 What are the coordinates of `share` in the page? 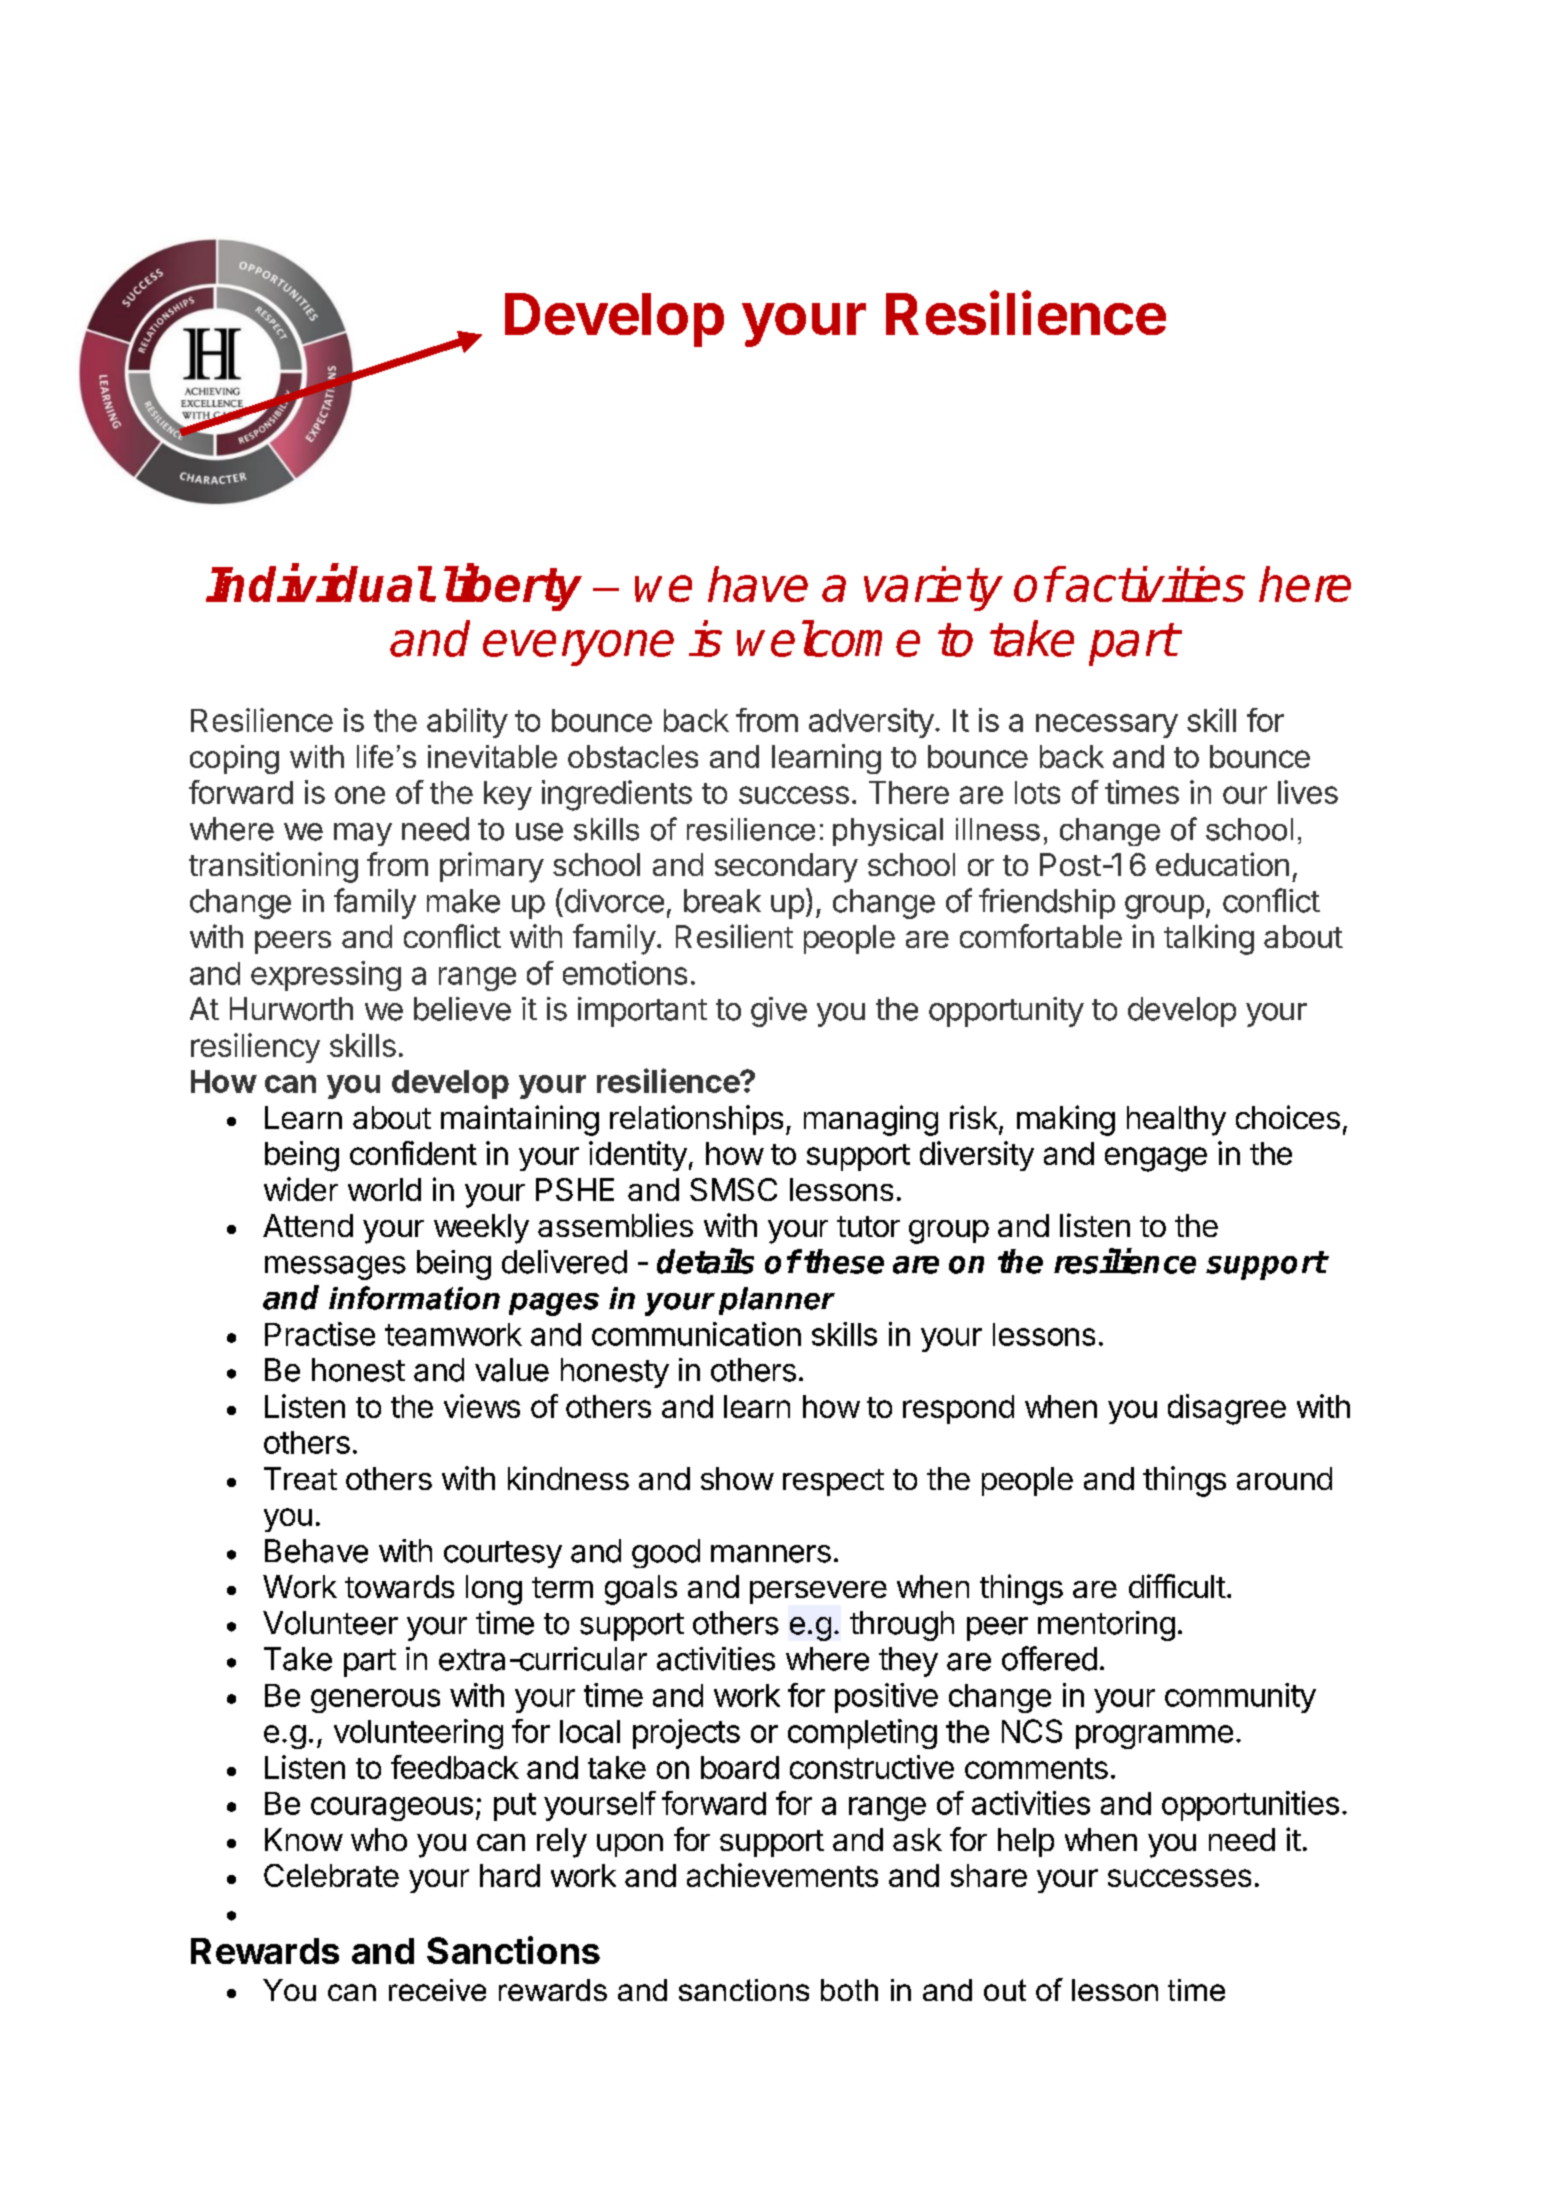 It's located at (989, 1875).
